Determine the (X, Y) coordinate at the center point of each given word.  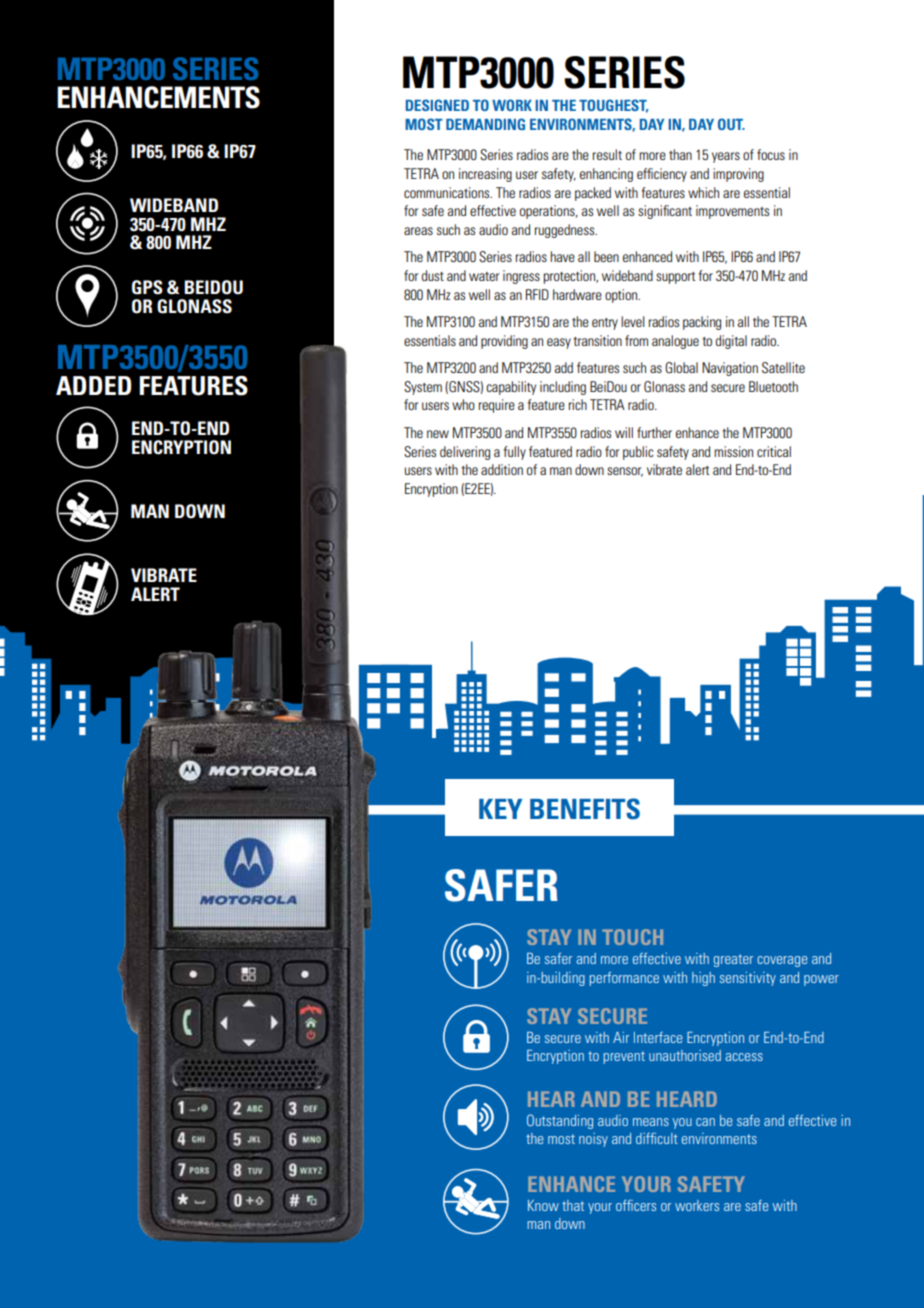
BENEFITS (585, 809)
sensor (625, 472)
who (463, 404)
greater (733, 960)
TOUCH (632, 937)
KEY (500, 809)
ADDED (94, 385)
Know (543, 1205)
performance (624, 979)
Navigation (730, 369)
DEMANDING (485, 124)
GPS (147, 287)
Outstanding (560, 1121)
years (726, 157)
